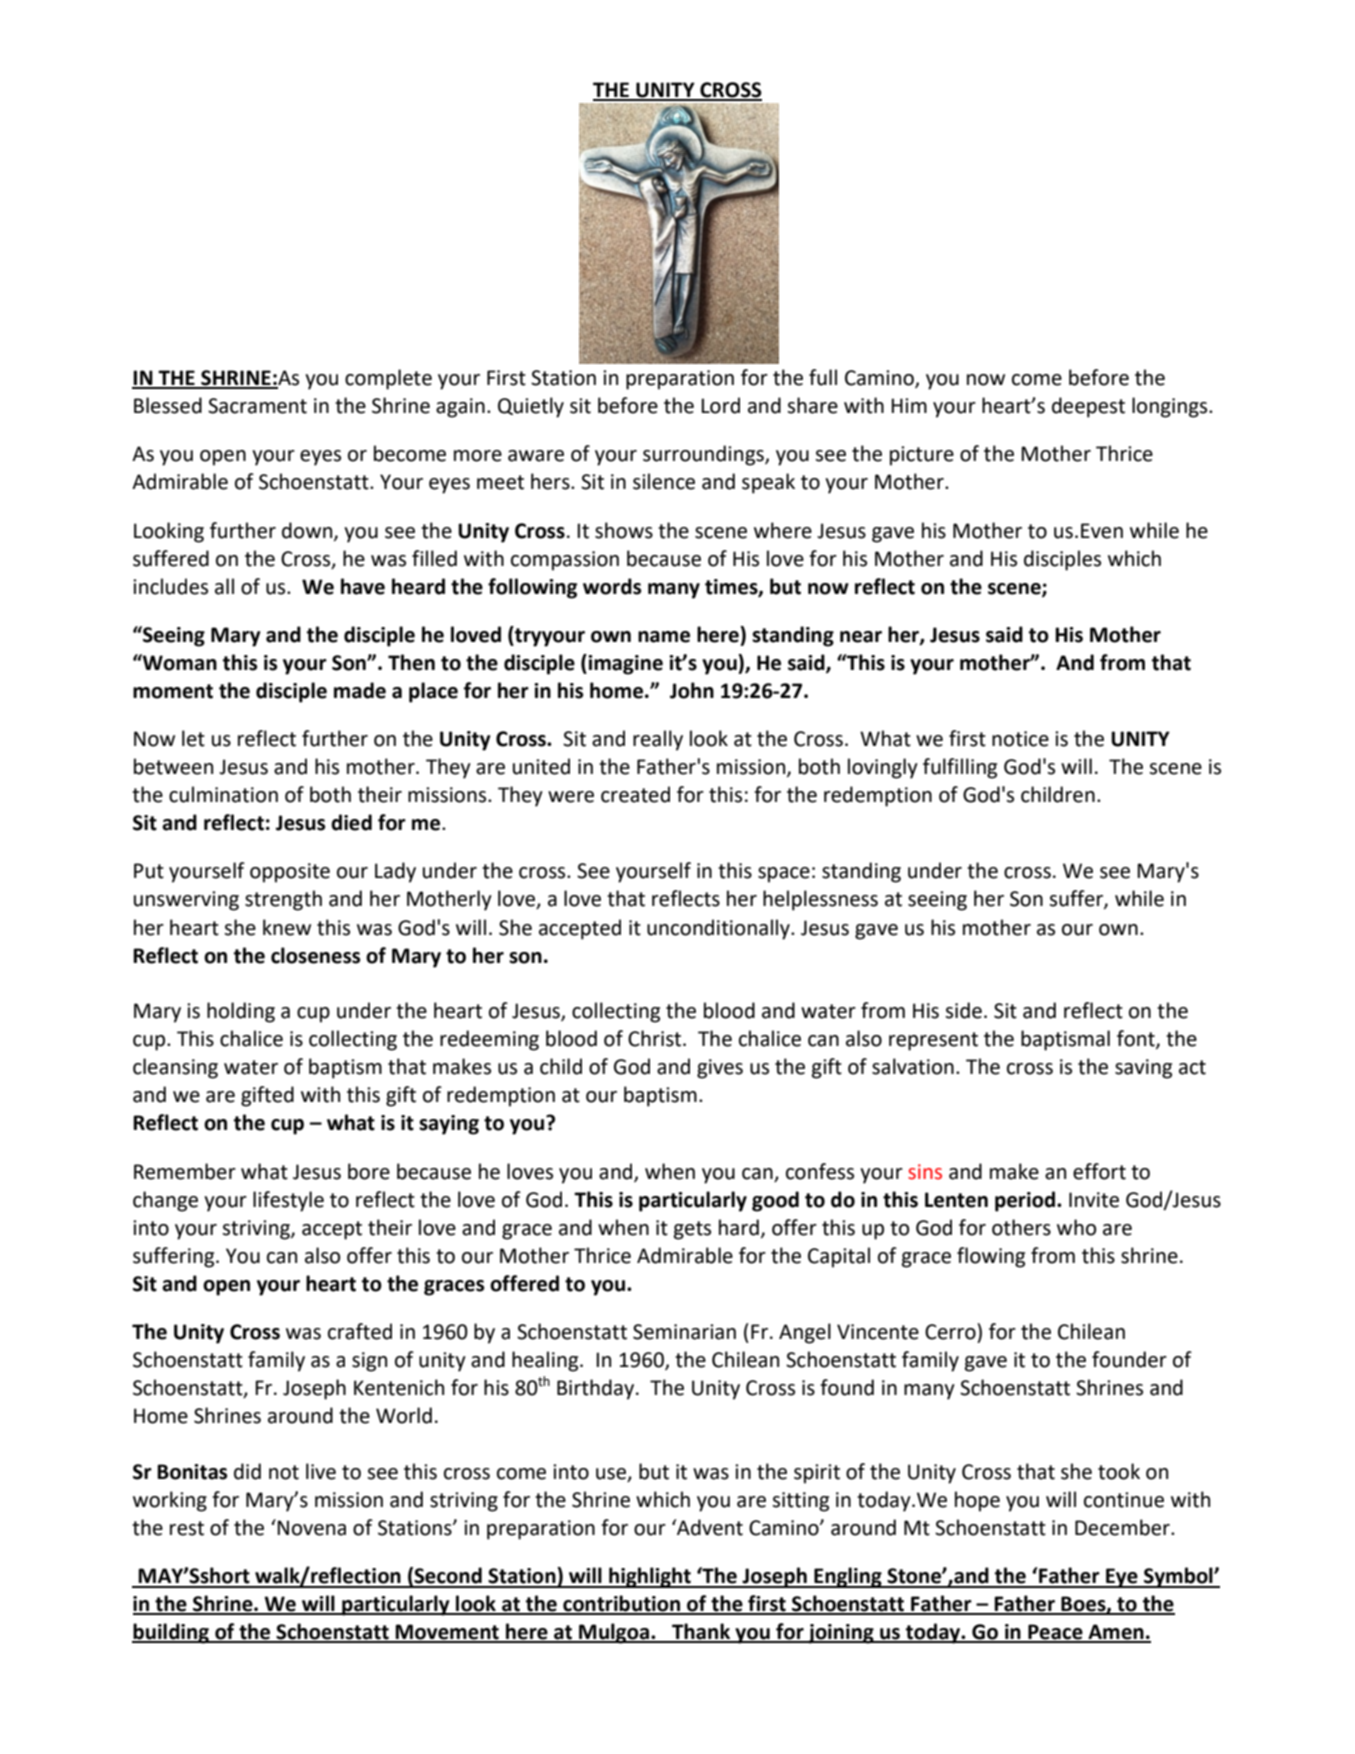  I want to click on deepest, so click(1088, 407).
